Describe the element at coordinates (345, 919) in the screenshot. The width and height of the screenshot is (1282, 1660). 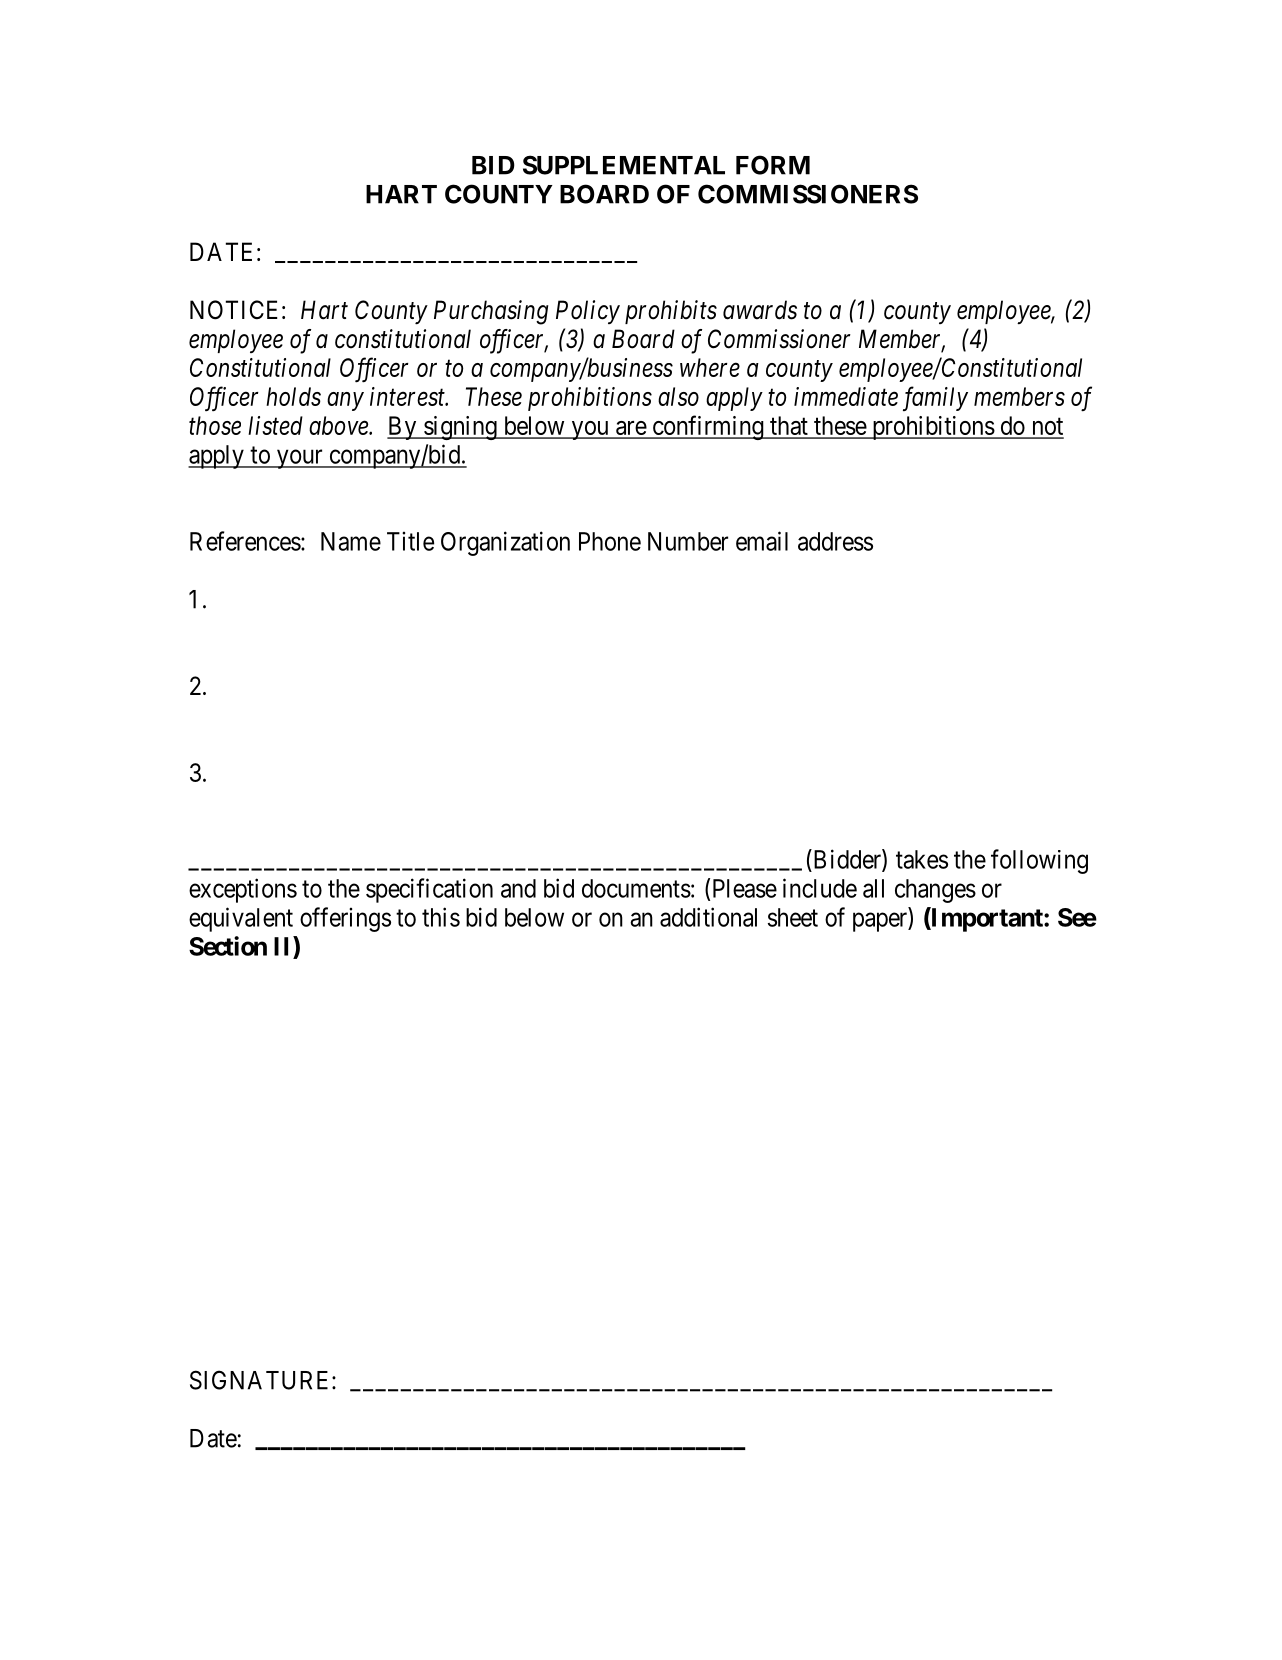
I see `offerings` at that location.
